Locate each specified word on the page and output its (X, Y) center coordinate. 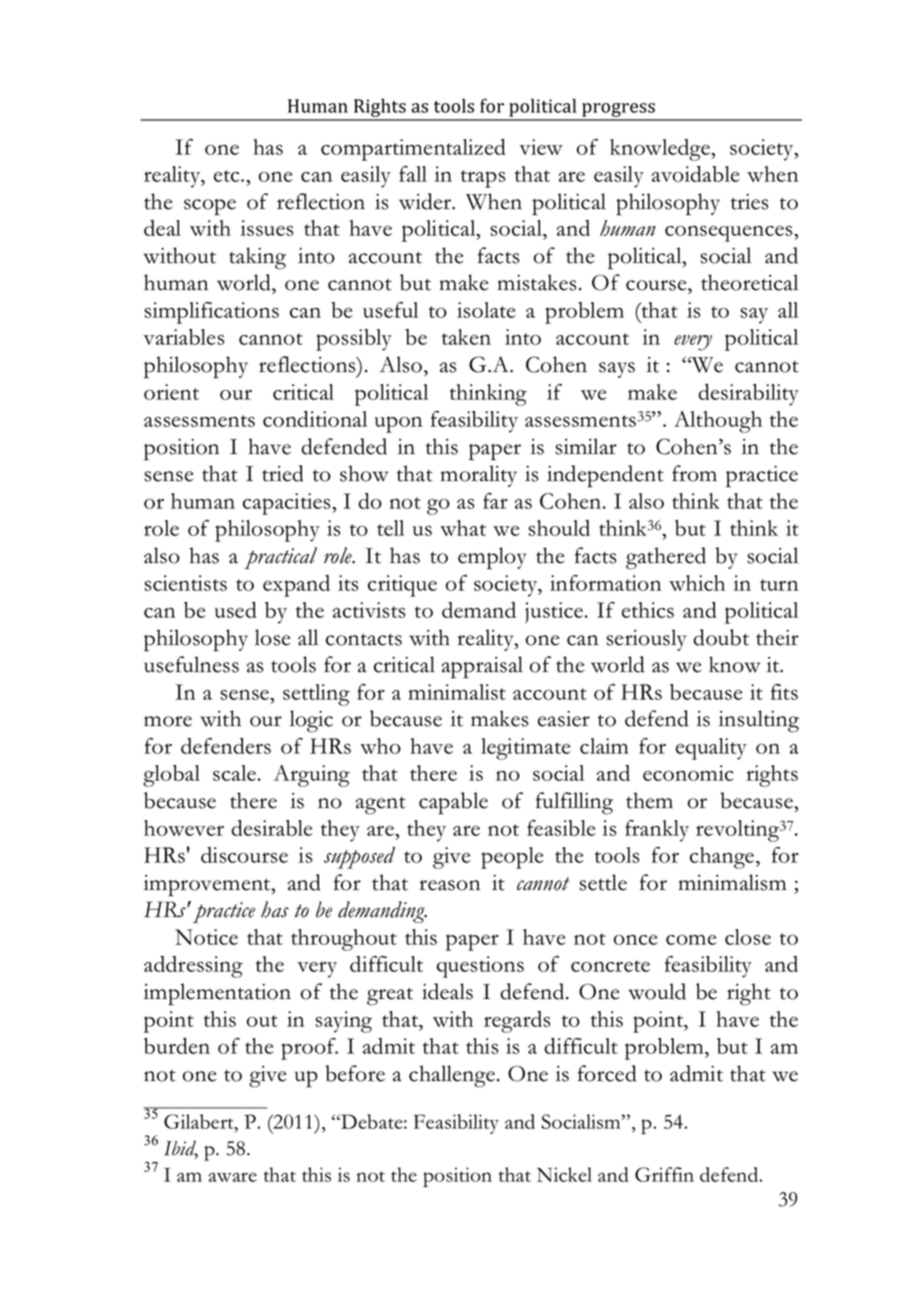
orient (171, 392)
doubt (721, 637)
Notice (206, 937)
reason (449, 885)
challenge (452, 1076)
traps (483, 179)
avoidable (696, 174)
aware (233, 1177)
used (235, 610)
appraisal (482, 667)
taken (466, 337)
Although (718, 422)
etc (228, 176)
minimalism (732, 882)
